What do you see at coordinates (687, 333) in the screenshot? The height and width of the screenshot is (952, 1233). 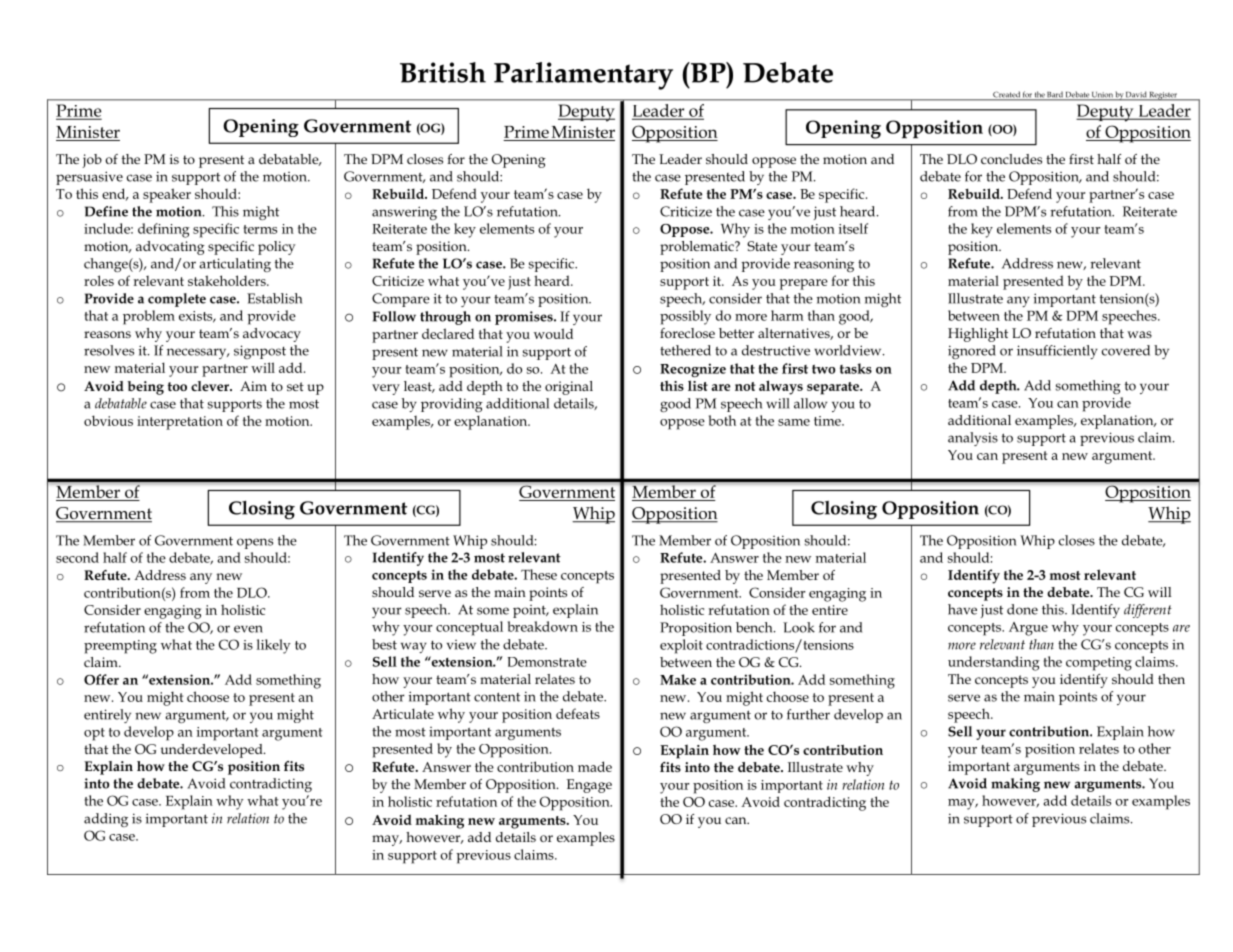 I see `foreclose` at bounding box center [687, 333].
